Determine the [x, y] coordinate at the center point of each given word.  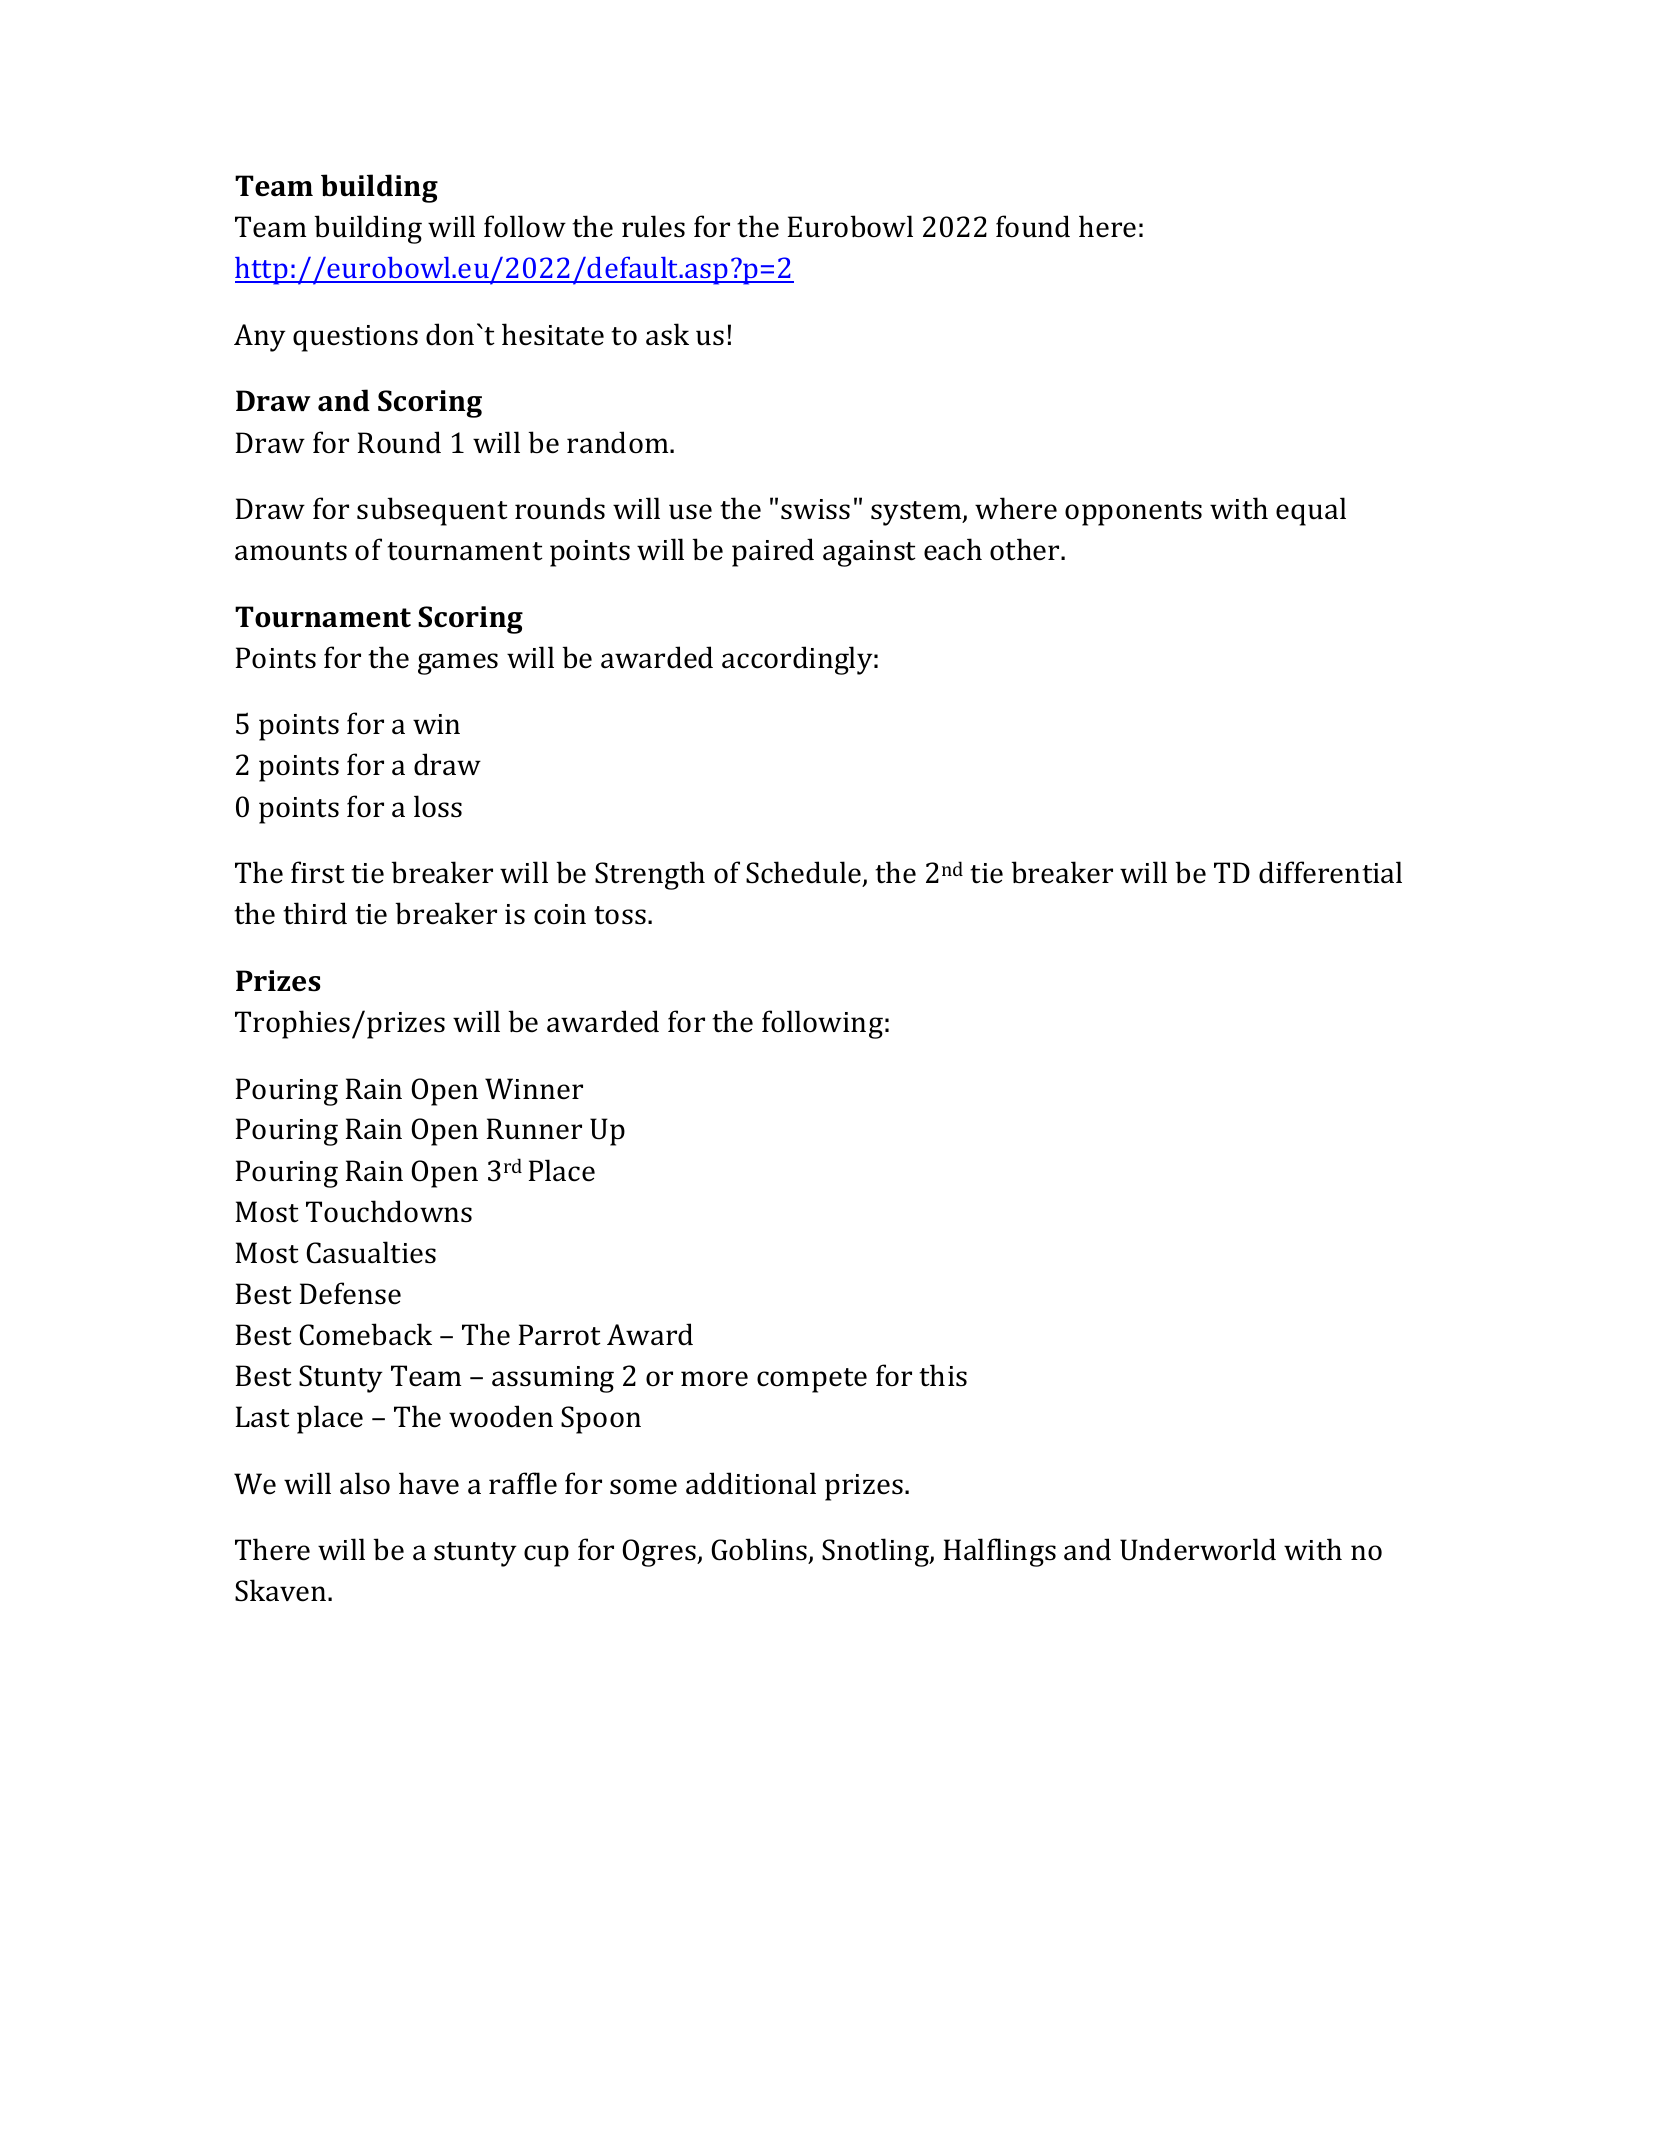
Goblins [760, 1551]
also [365, 1483]
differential [1330, 872]
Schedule [805, 873]
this [943, 1375]
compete [812, 1380]
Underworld [1198, 1549]
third [315, 913]
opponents [1133, 513]
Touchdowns [389, 1211]
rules [653, 226]
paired [773, 552]
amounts [291, 551]
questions [355, 338]
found [1033, 226]
